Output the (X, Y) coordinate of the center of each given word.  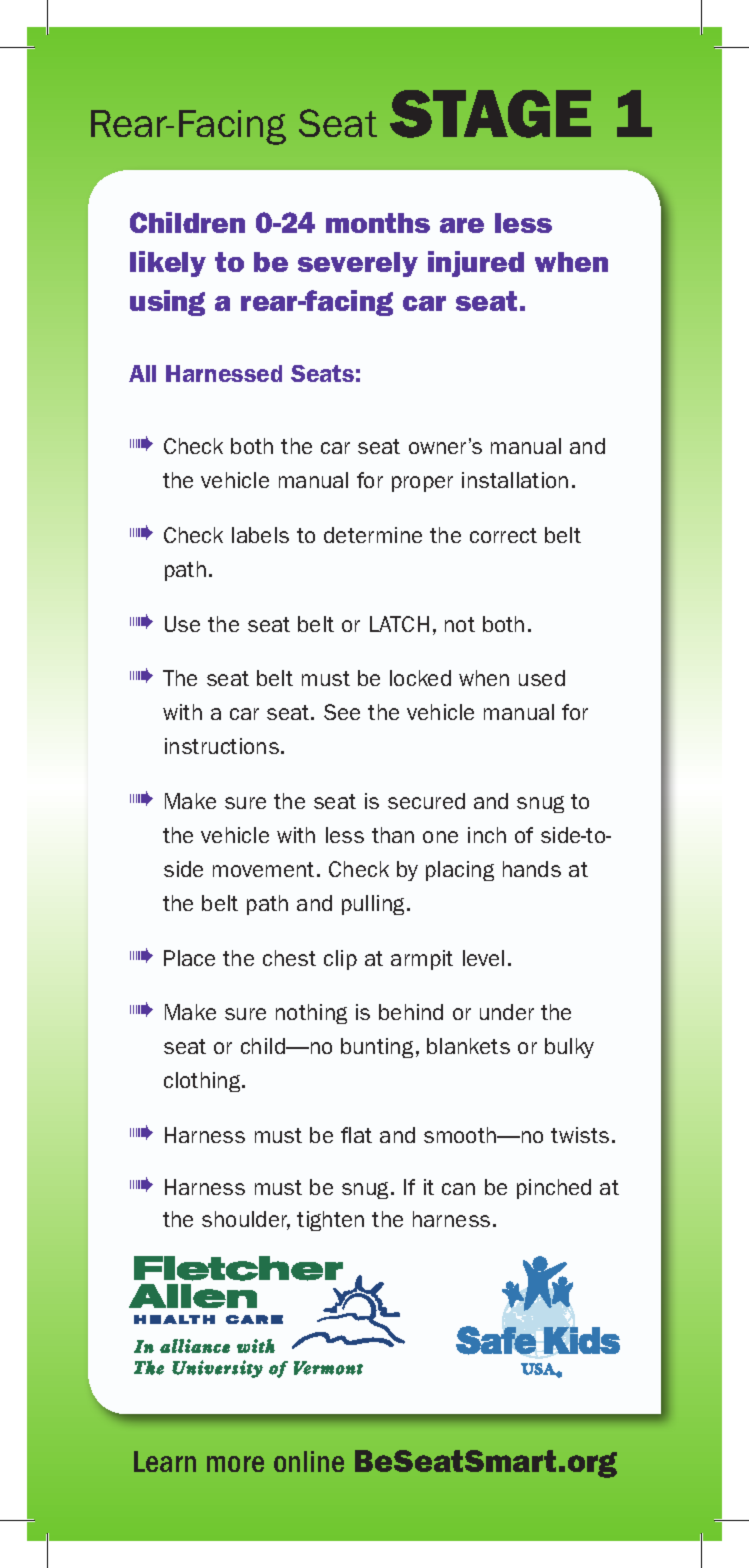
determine (373, 535)
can (458, 1189)
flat (356, 1135)
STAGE (490, 114)
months (378, 223)
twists (580, 1135)
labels (260, 535)
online (309, 1461)
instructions (222, 746)
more (235, 1464)
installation (515, 480)
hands (532, 869)
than (393, 835)
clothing (203, 1082)
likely (168, 264)
